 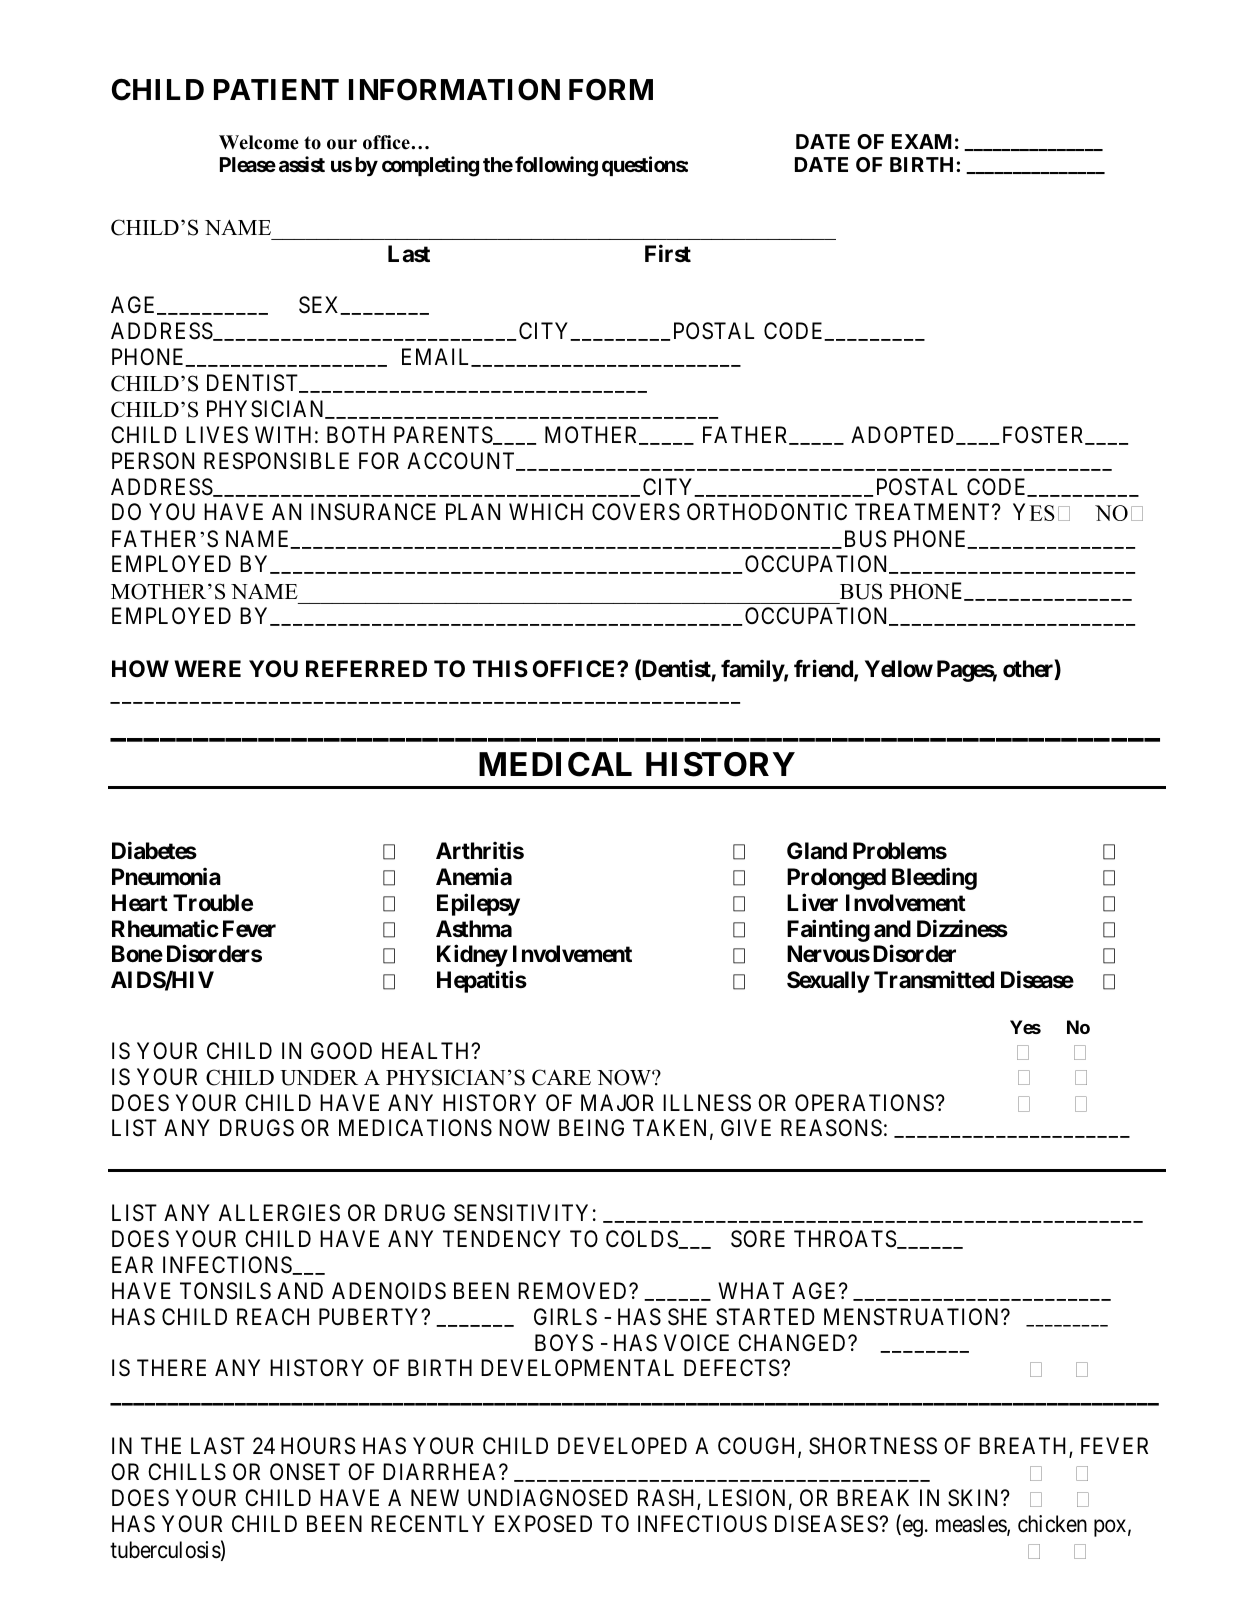 I want to click on UNDER, so click(x=319, y=1078).
